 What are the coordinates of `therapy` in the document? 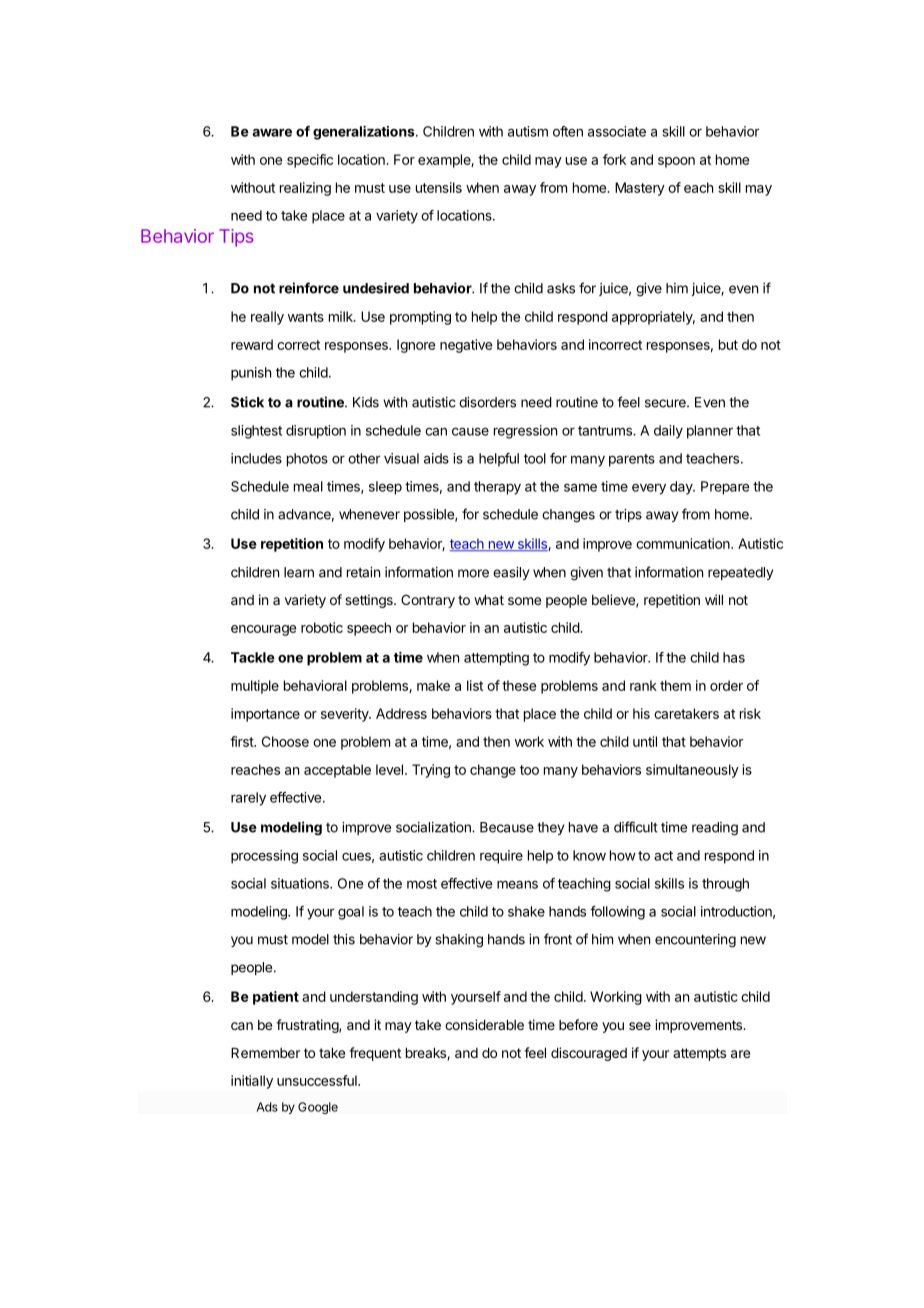 It's located at (497, 488).
